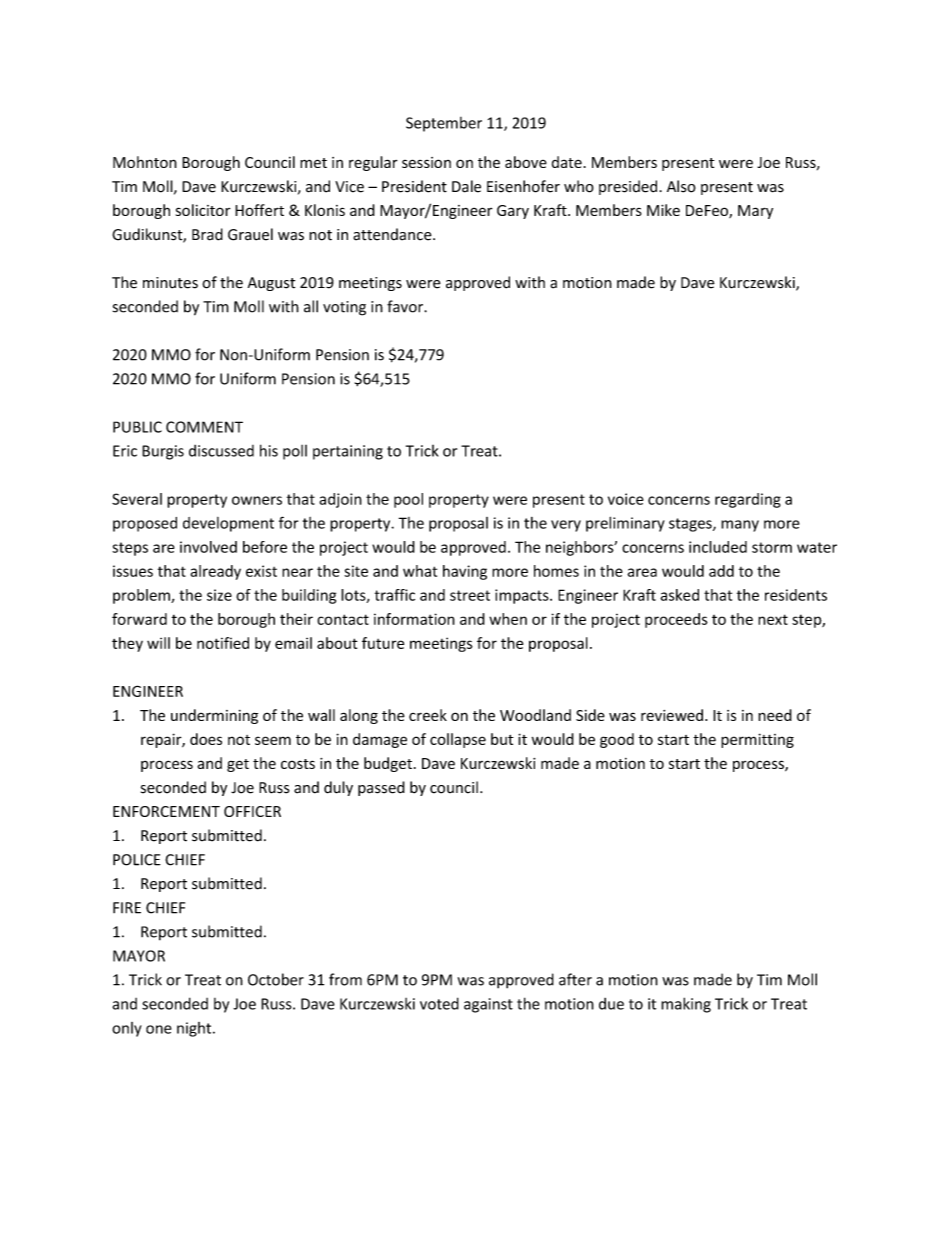 This screenshot has width=952, height=1233. I want to click on collapse, so click(458, 740).
